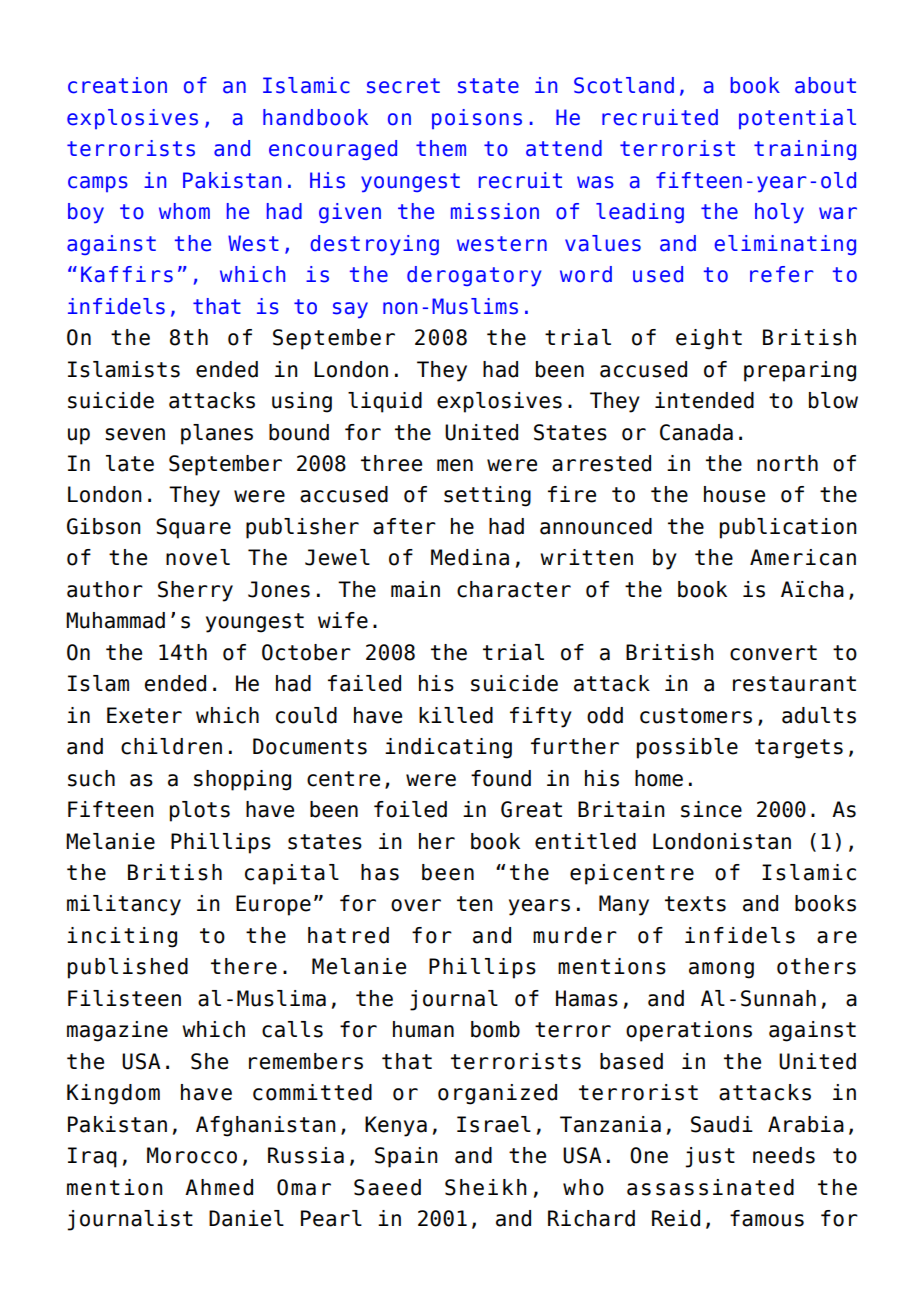  Describe the element at coordinates (709, 339) in the document. I see `eight` at that location.
